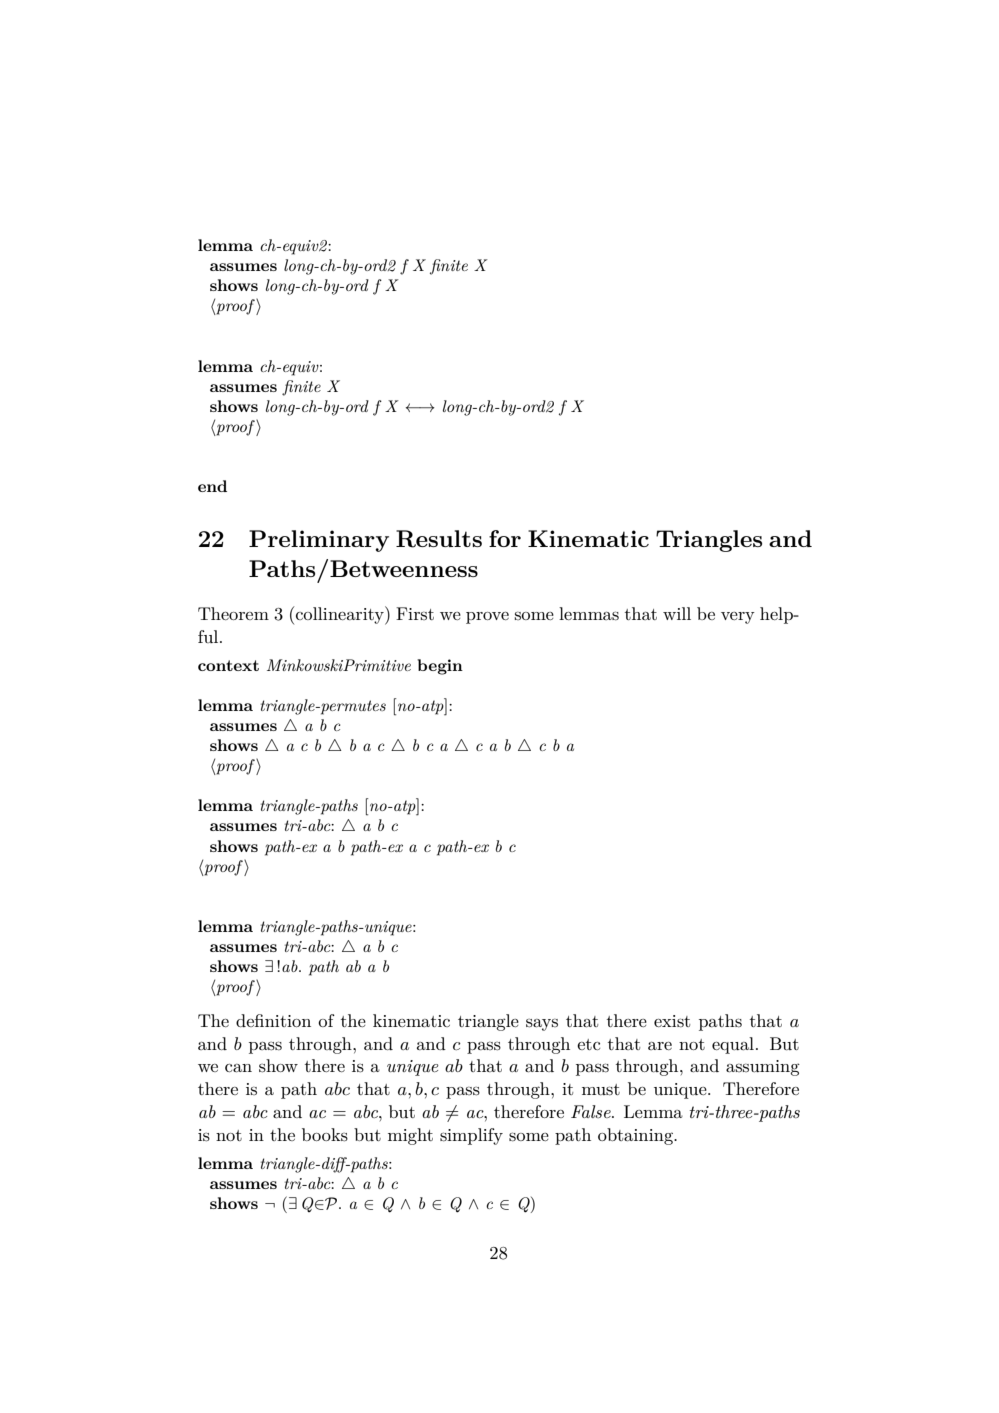 Image resolution: width=999 pixels, height=1413 pixels. I want to click on can, so click(238, 1068).
